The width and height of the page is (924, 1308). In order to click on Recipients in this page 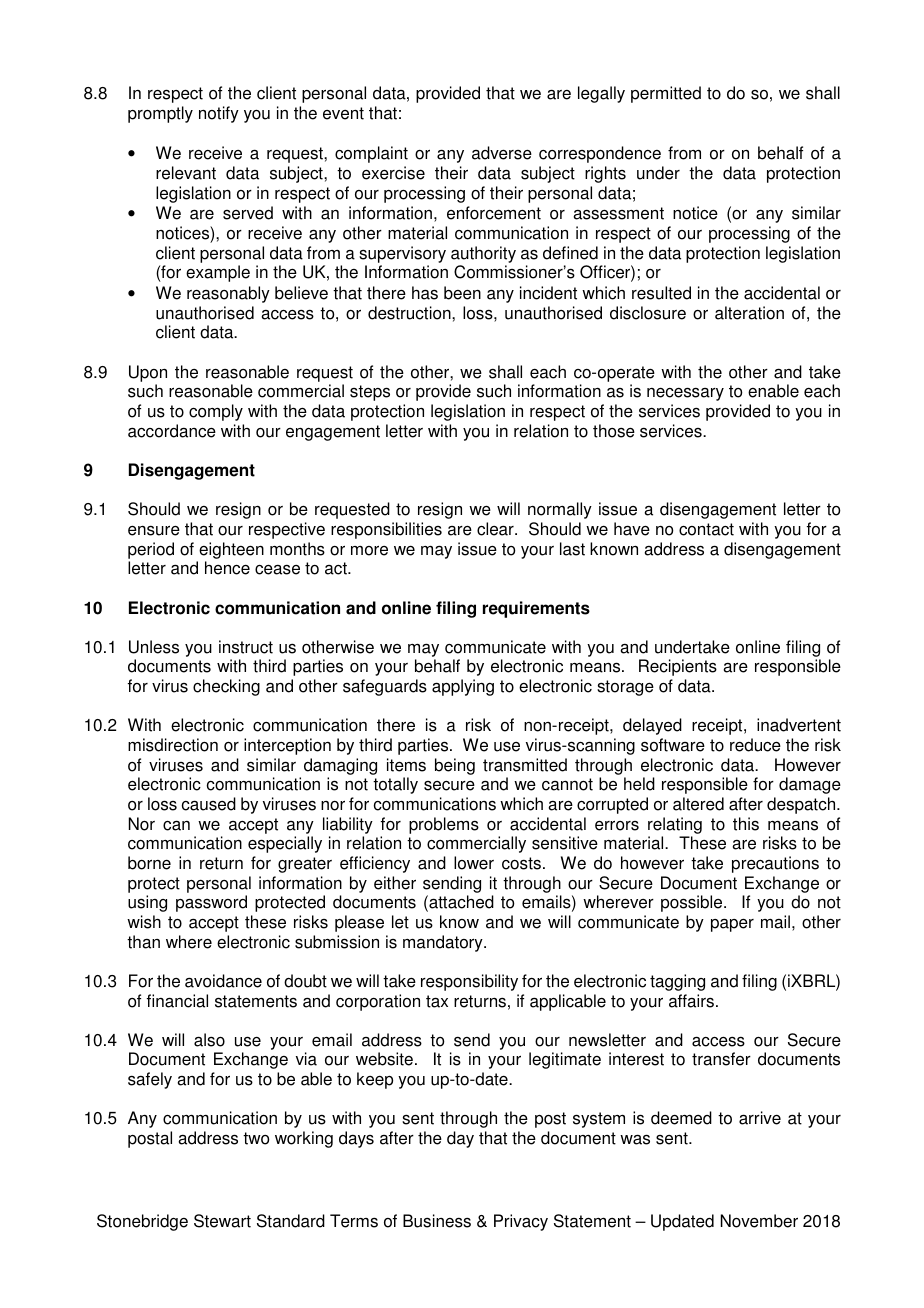, I will do `click(678, 667)`.
